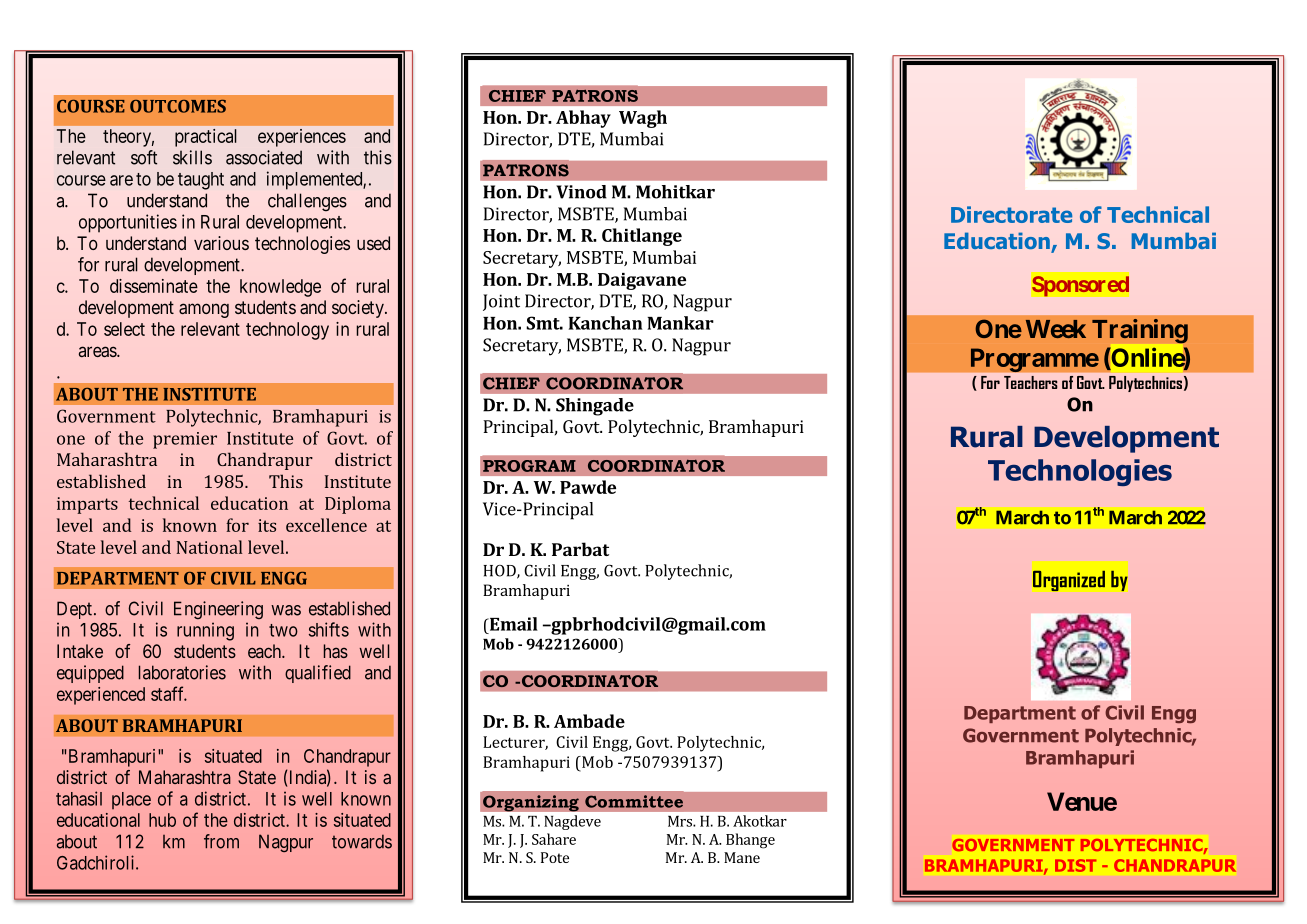  What do you see at coordinates (501, 302) in the screenshot?
I see `Joint` at bounding box center [501, 302].
